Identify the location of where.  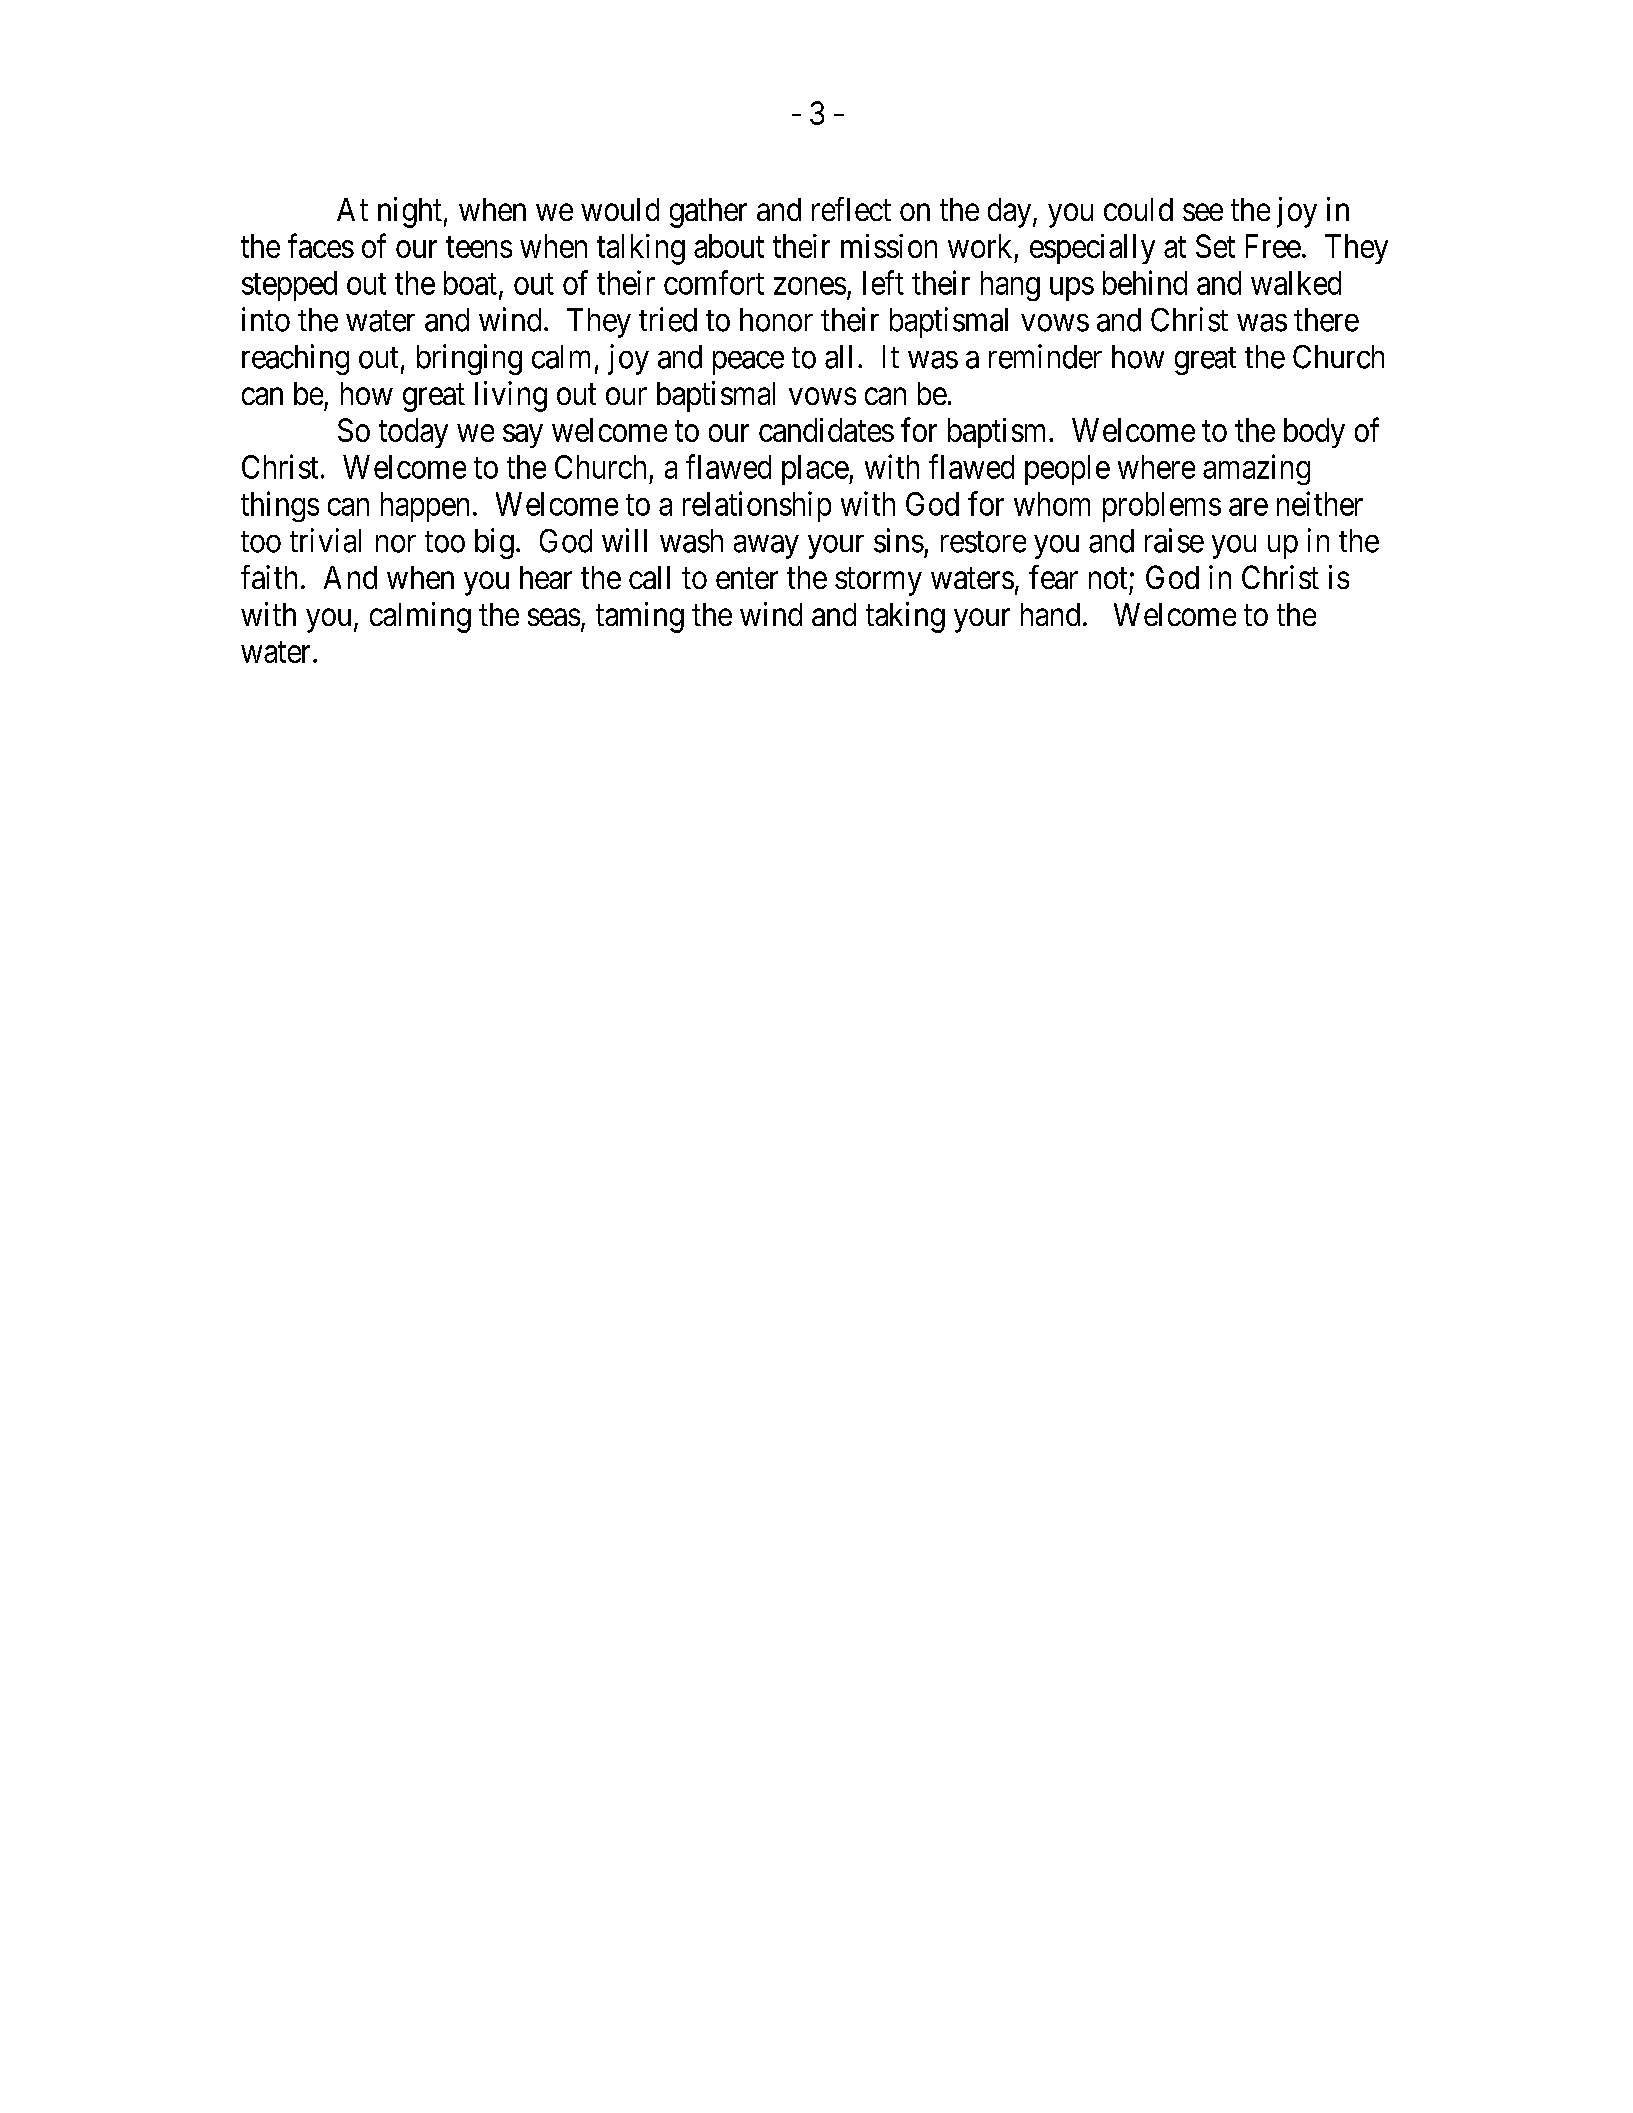
(1156, 467).
